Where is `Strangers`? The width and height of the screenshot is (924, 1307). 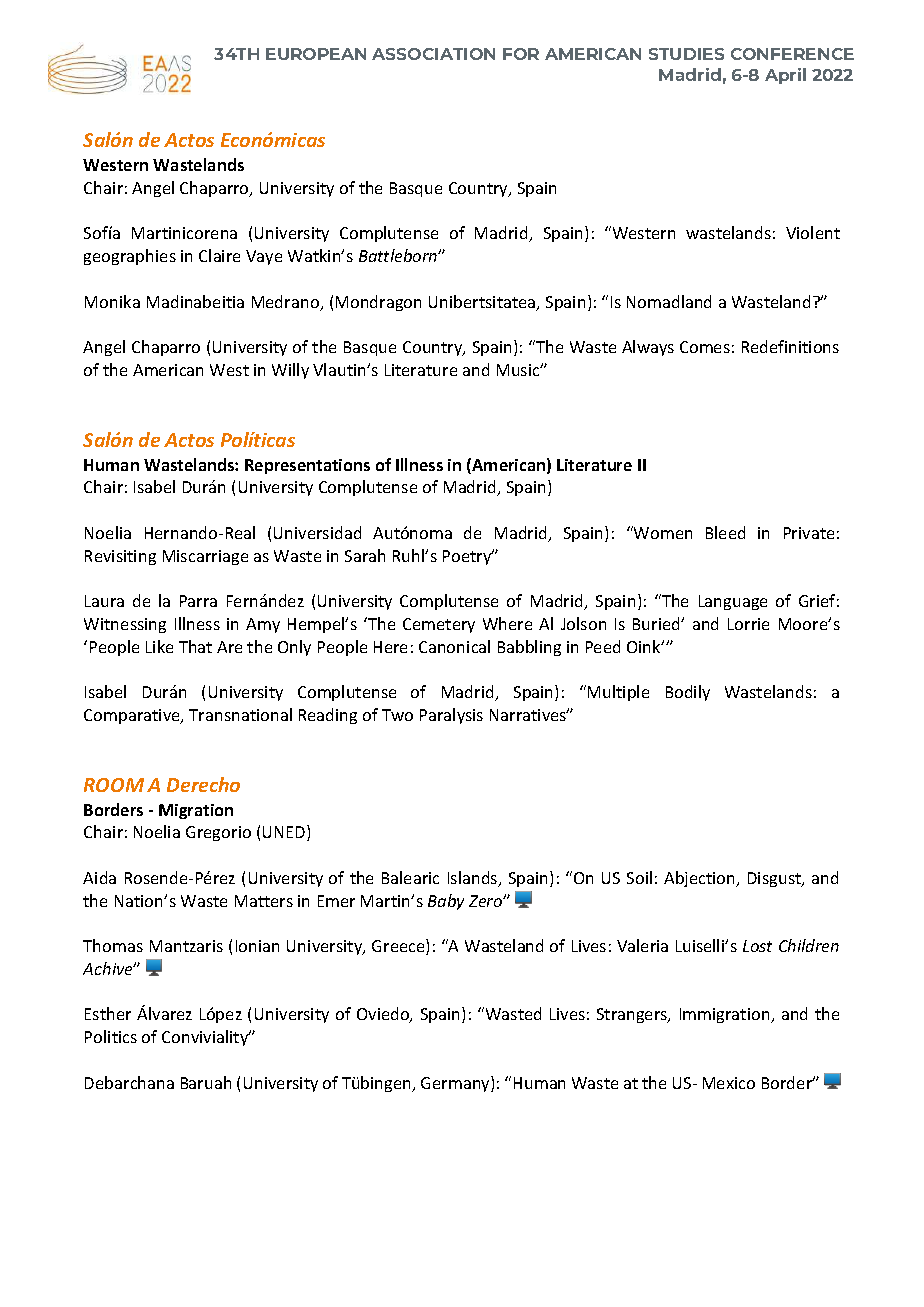
Strangers is located at coordinates (633, 1015).
